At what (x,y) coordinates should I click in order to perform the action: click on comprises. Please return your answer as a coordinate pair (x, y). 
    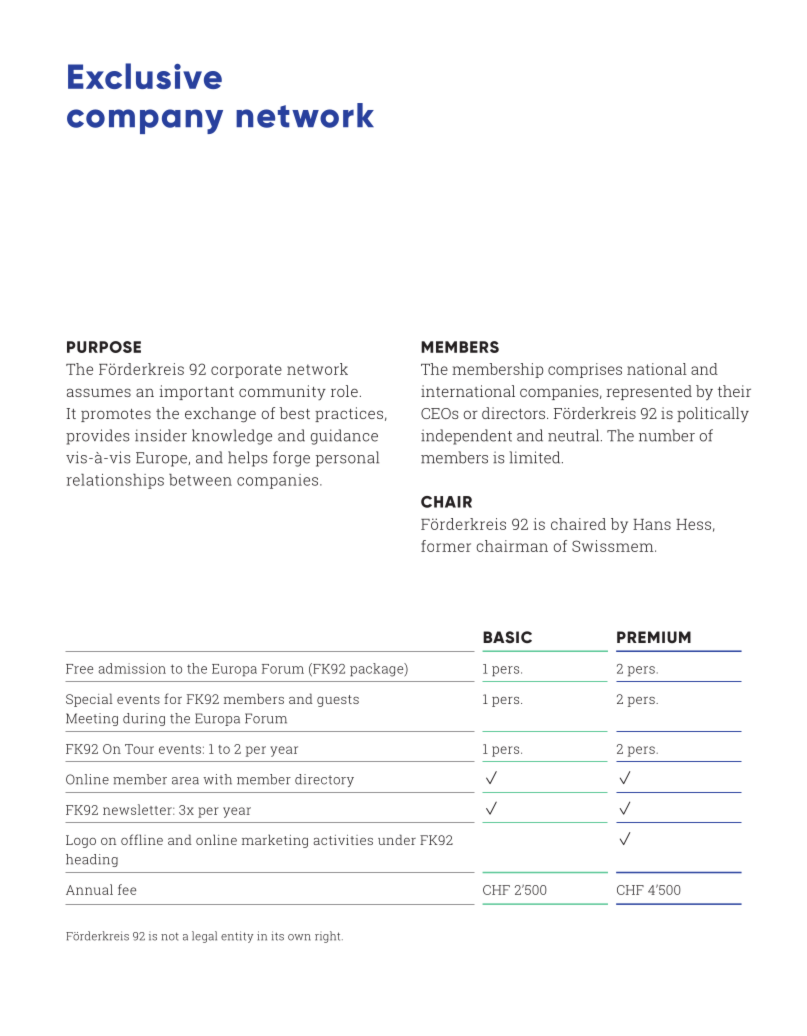
    Looking at the image, I should click on (585, 370).
